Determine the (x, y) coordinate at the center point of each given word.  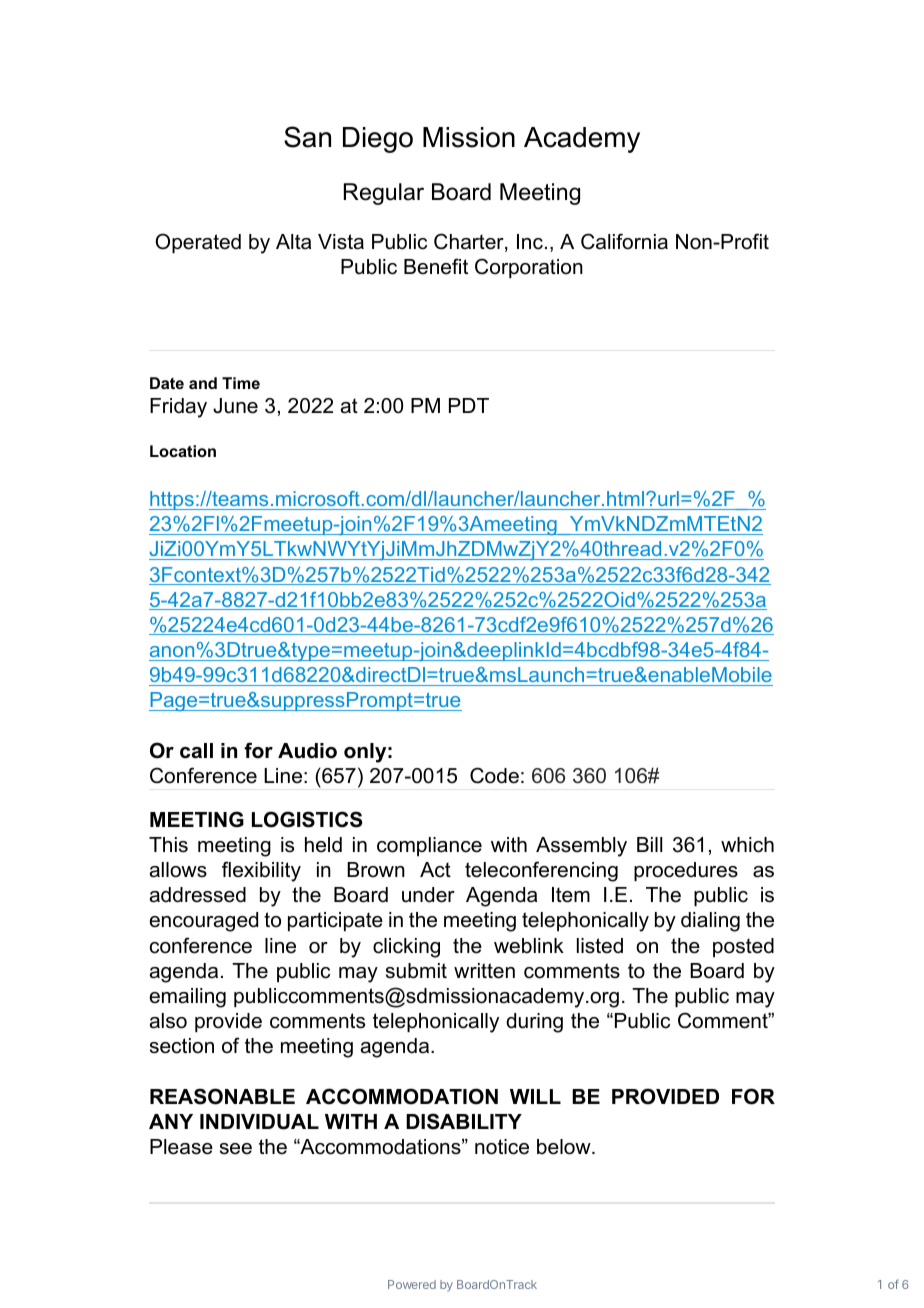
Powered (412, 1284)
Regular (384, 194)
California (624, 241)
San (307, 137)
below (565, 1147)
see (236, 1149)
